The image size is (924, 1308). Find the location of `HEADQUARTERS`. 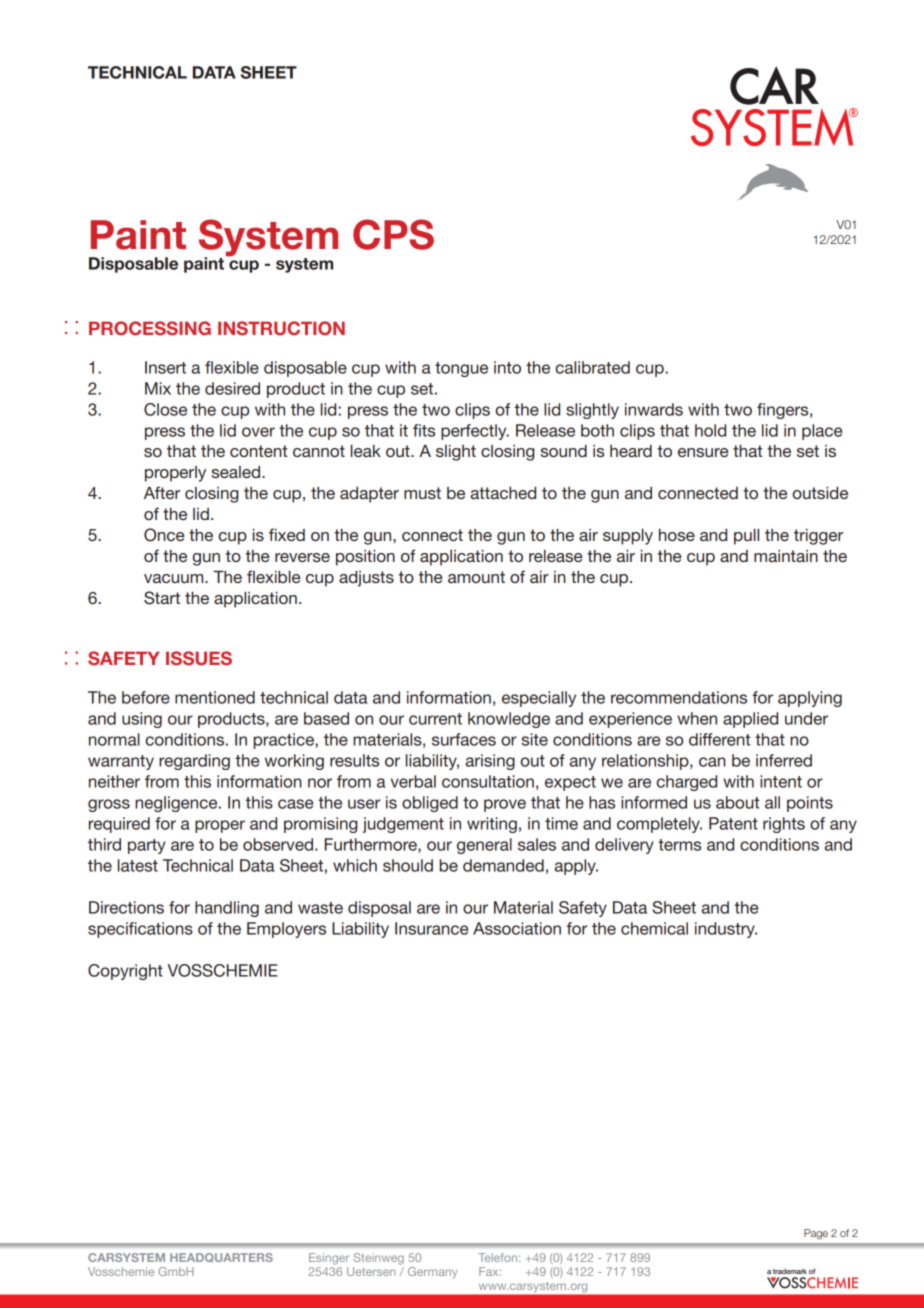

HEADQUARTERS is located at coordinates (221, 1258).
